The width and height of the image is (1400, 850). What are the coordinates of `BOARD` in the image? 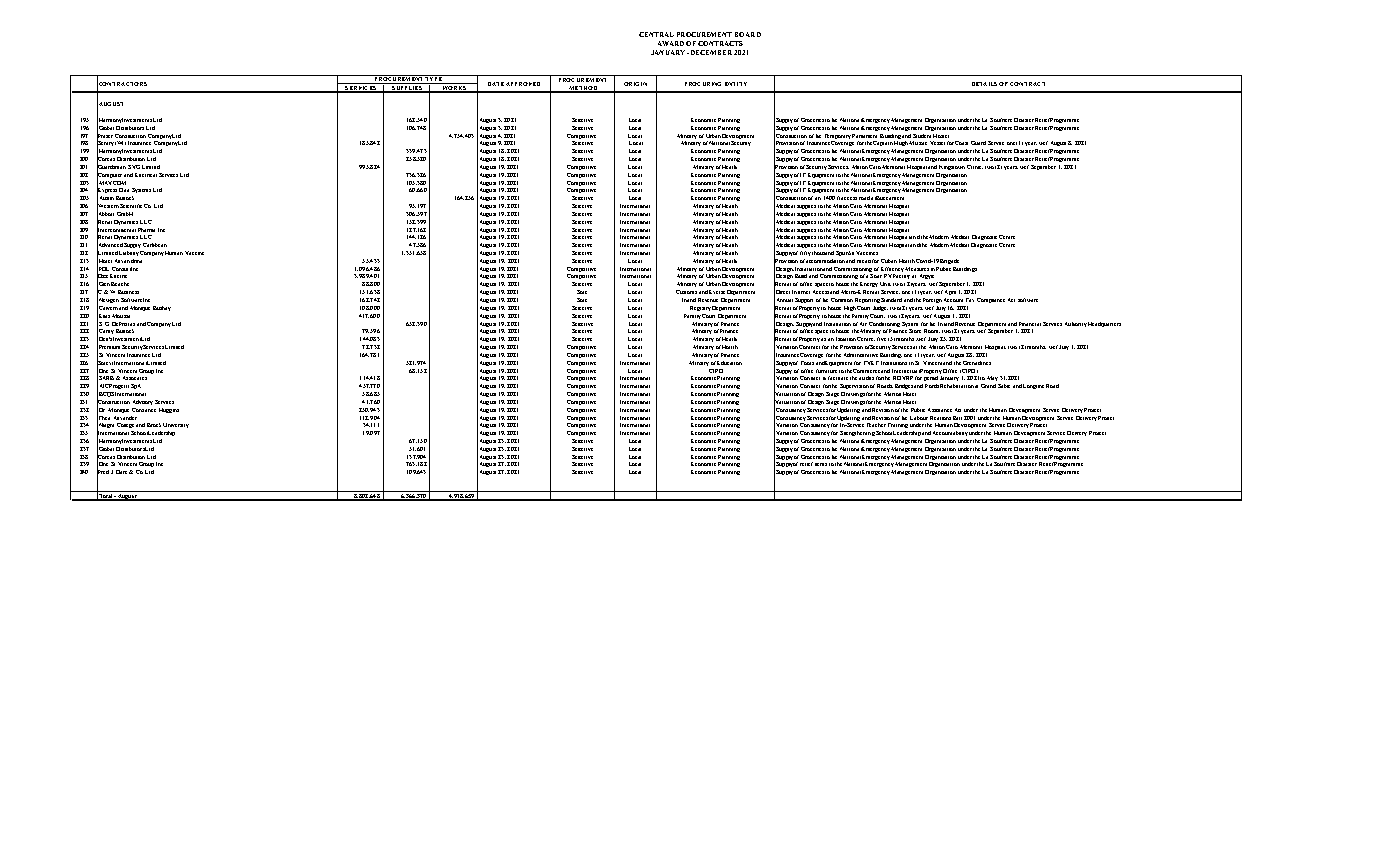 It's located at (748, 34).
